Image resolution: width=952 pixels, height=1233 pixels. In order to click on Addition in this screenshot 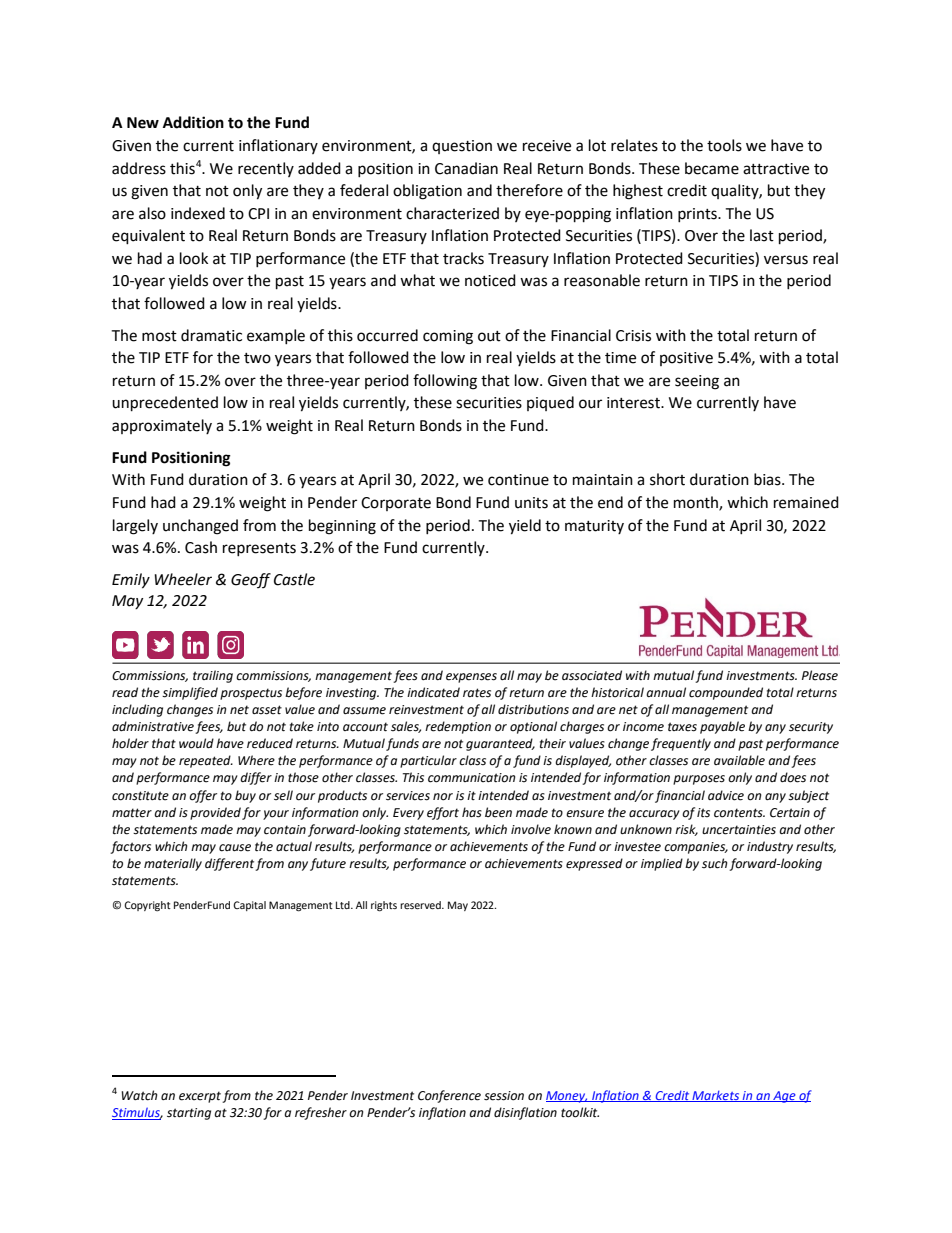, I will do `click(193, 122)`.
